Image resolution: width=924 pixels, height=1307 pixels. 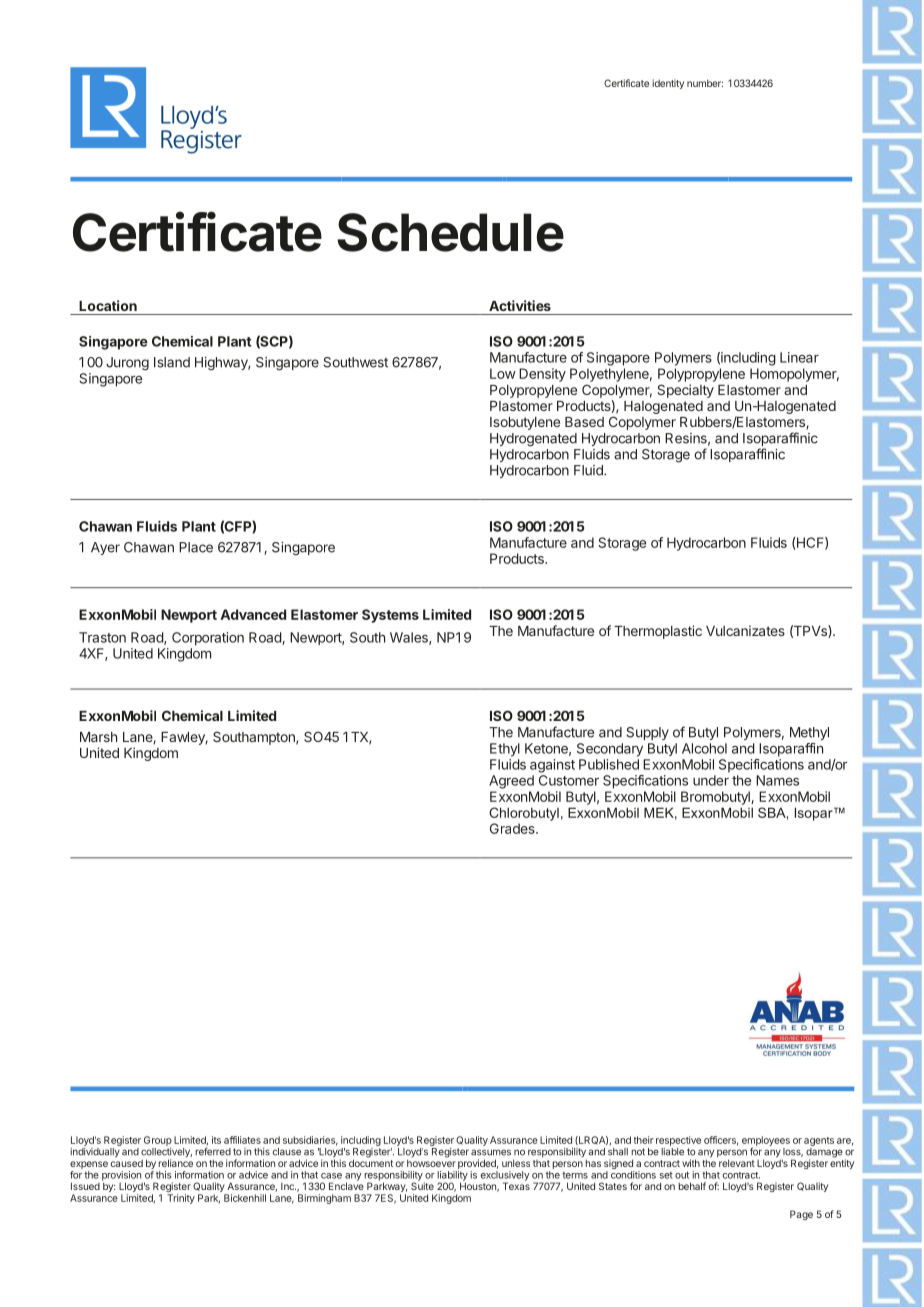 What do you see at coordinates (704, 748) in the screenshot?
I see `Alcohol` at bounding box center [704, 748].
